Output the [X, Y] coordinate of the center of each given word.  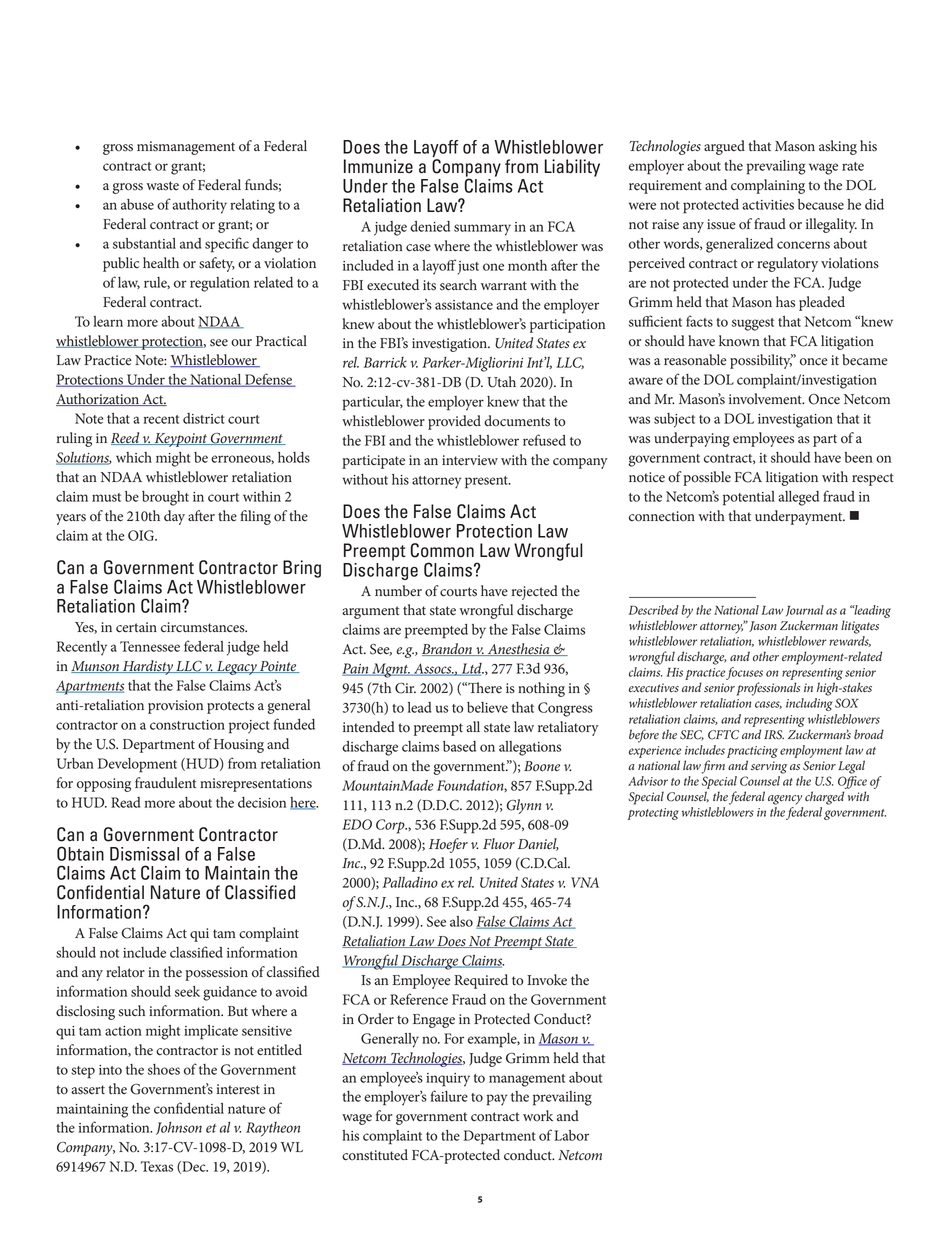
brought [165, 498]
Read [126, 802]
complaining [768, 186]
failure [449, 1096]
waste [162, 186]
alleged [798, 498]
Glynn [524, 806]
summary [482, 230]
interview [470, 460]
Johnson [179, 1128]
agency [785, 800]
